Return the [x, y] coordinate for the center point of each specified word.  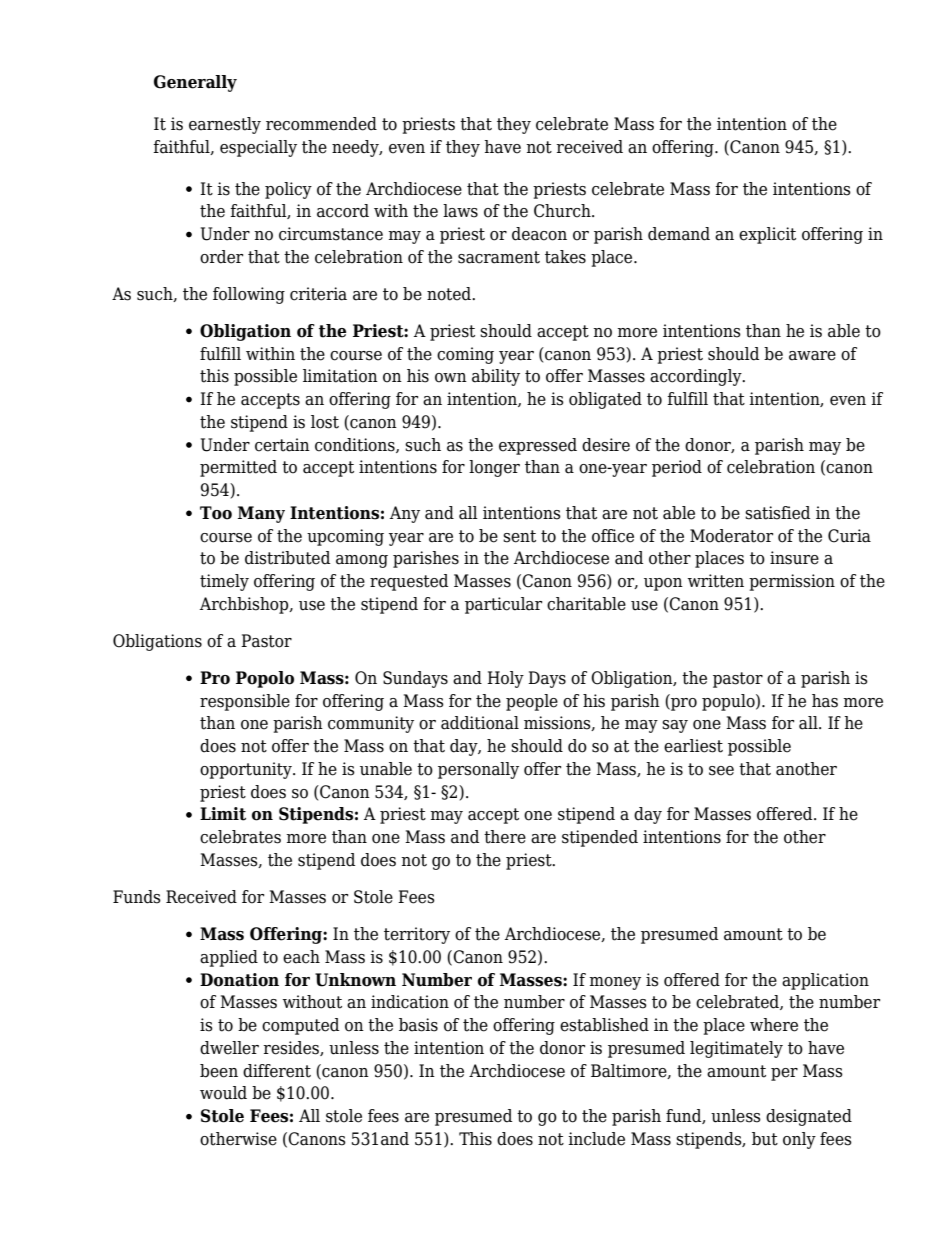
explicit [767, 235]
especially [258, 148]
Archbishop [245, 605]
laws [460, 211]
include [596, 1139]
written [716, 581]
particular [503, 605]
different [277, 1071]
